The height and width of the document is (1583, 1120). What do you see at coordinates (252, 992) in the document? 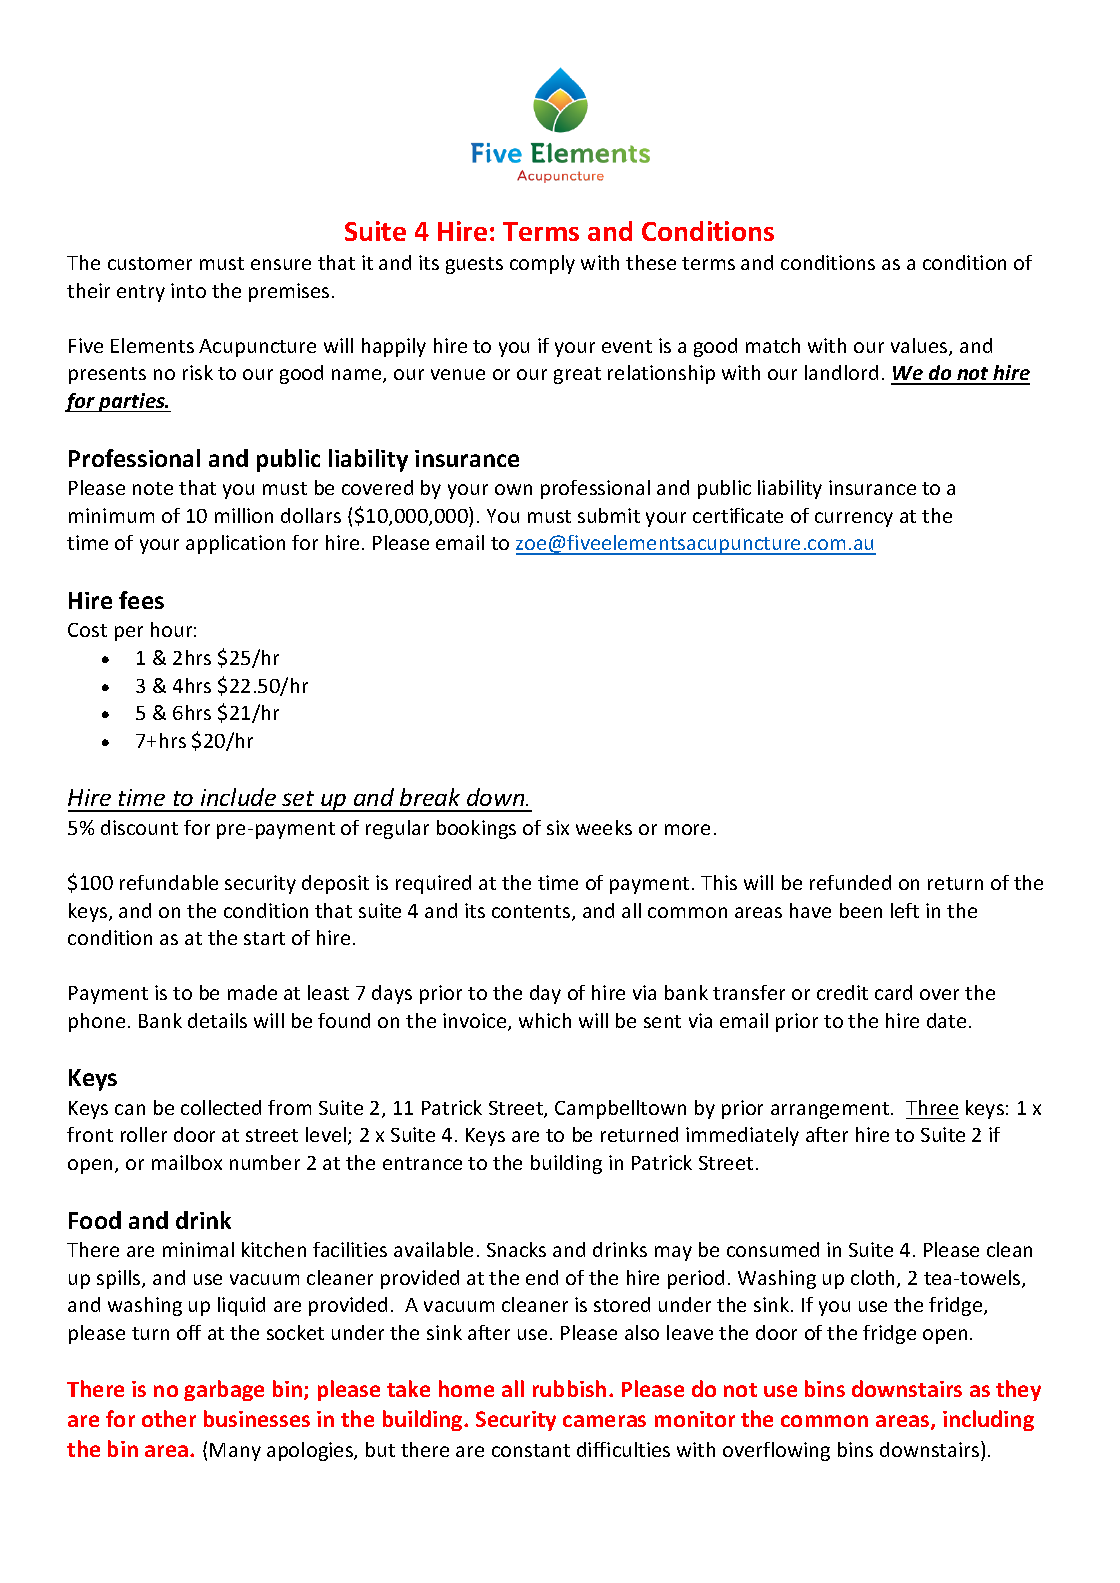
I see `made` at bounding box center [252, 992].
